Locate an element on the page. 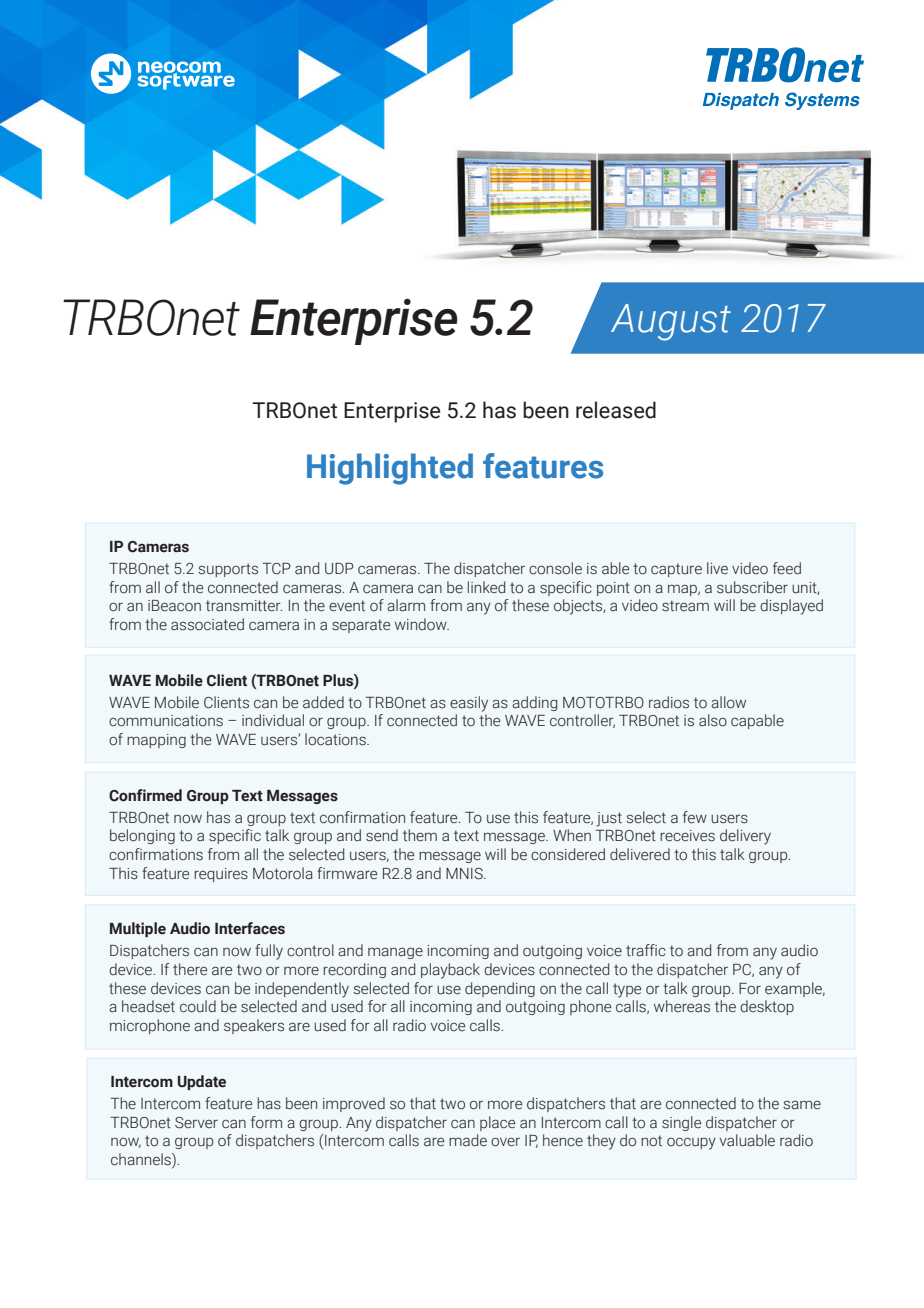  made is located at coordinates (468, 1140).
